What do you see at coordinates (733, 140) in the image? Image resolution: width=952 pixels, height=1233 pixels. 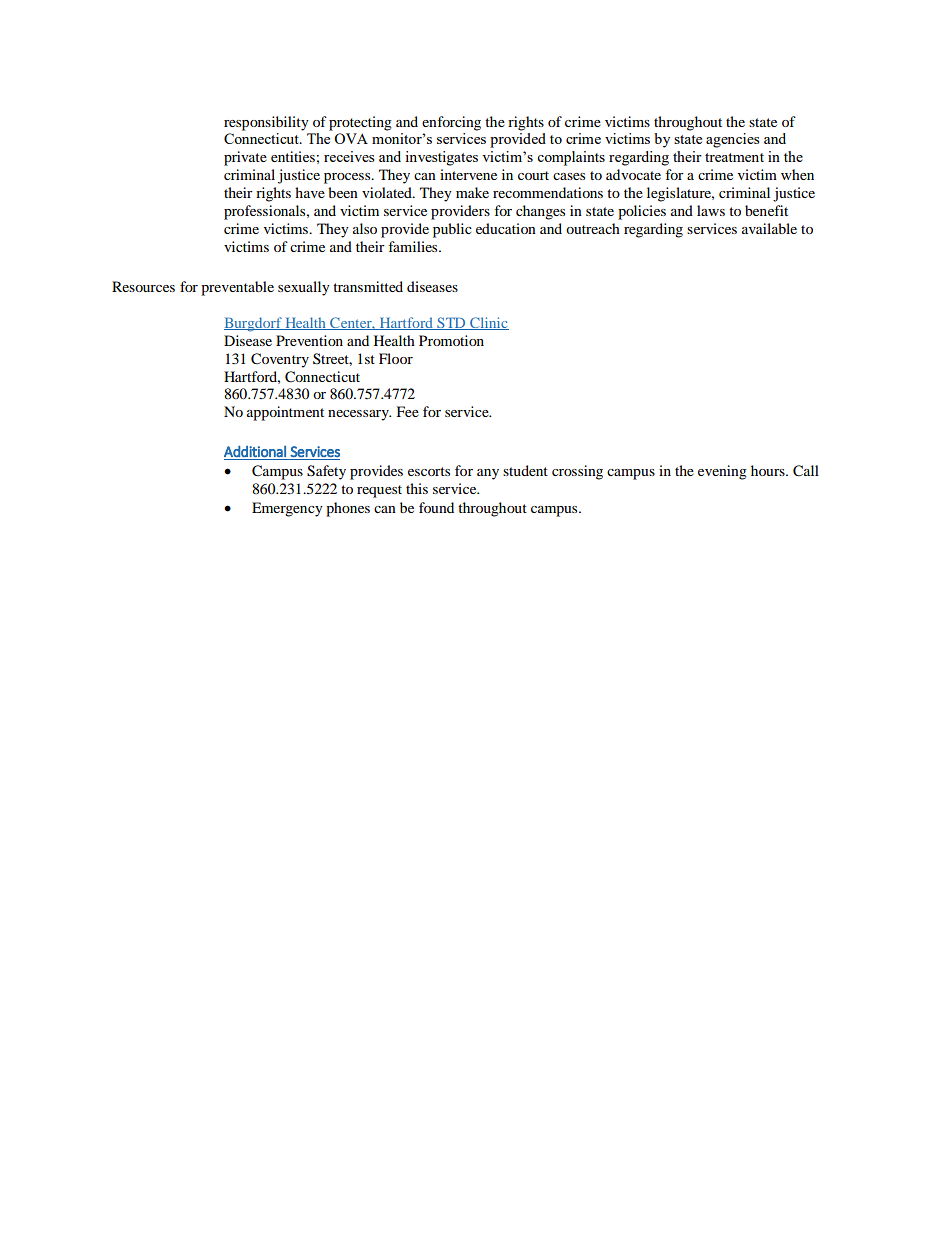 I see `agencies` at bounding box center [733, 140].
